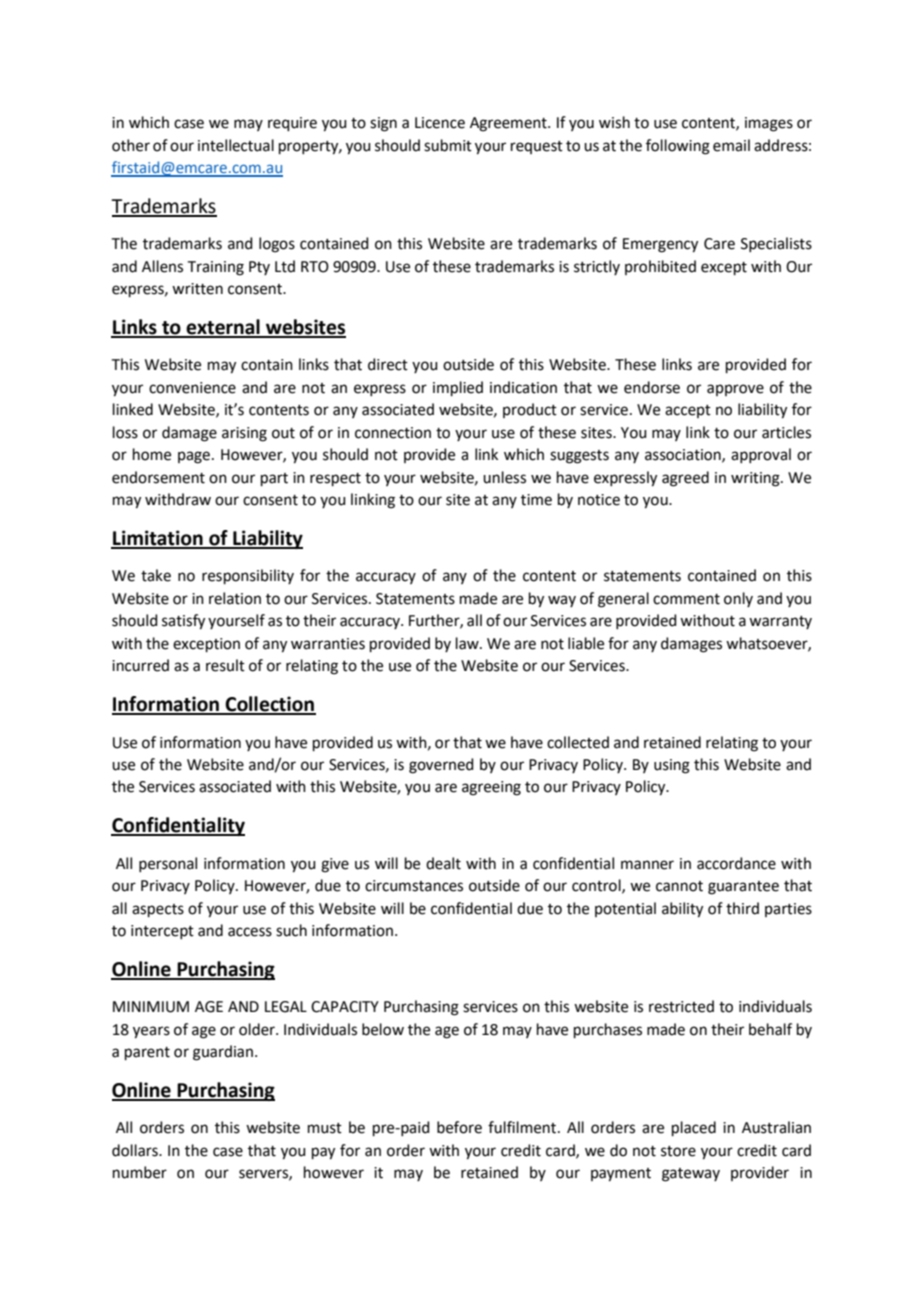  Describe the element at coordinates (136, 1150) in the page. I see `dollars` at that location.
